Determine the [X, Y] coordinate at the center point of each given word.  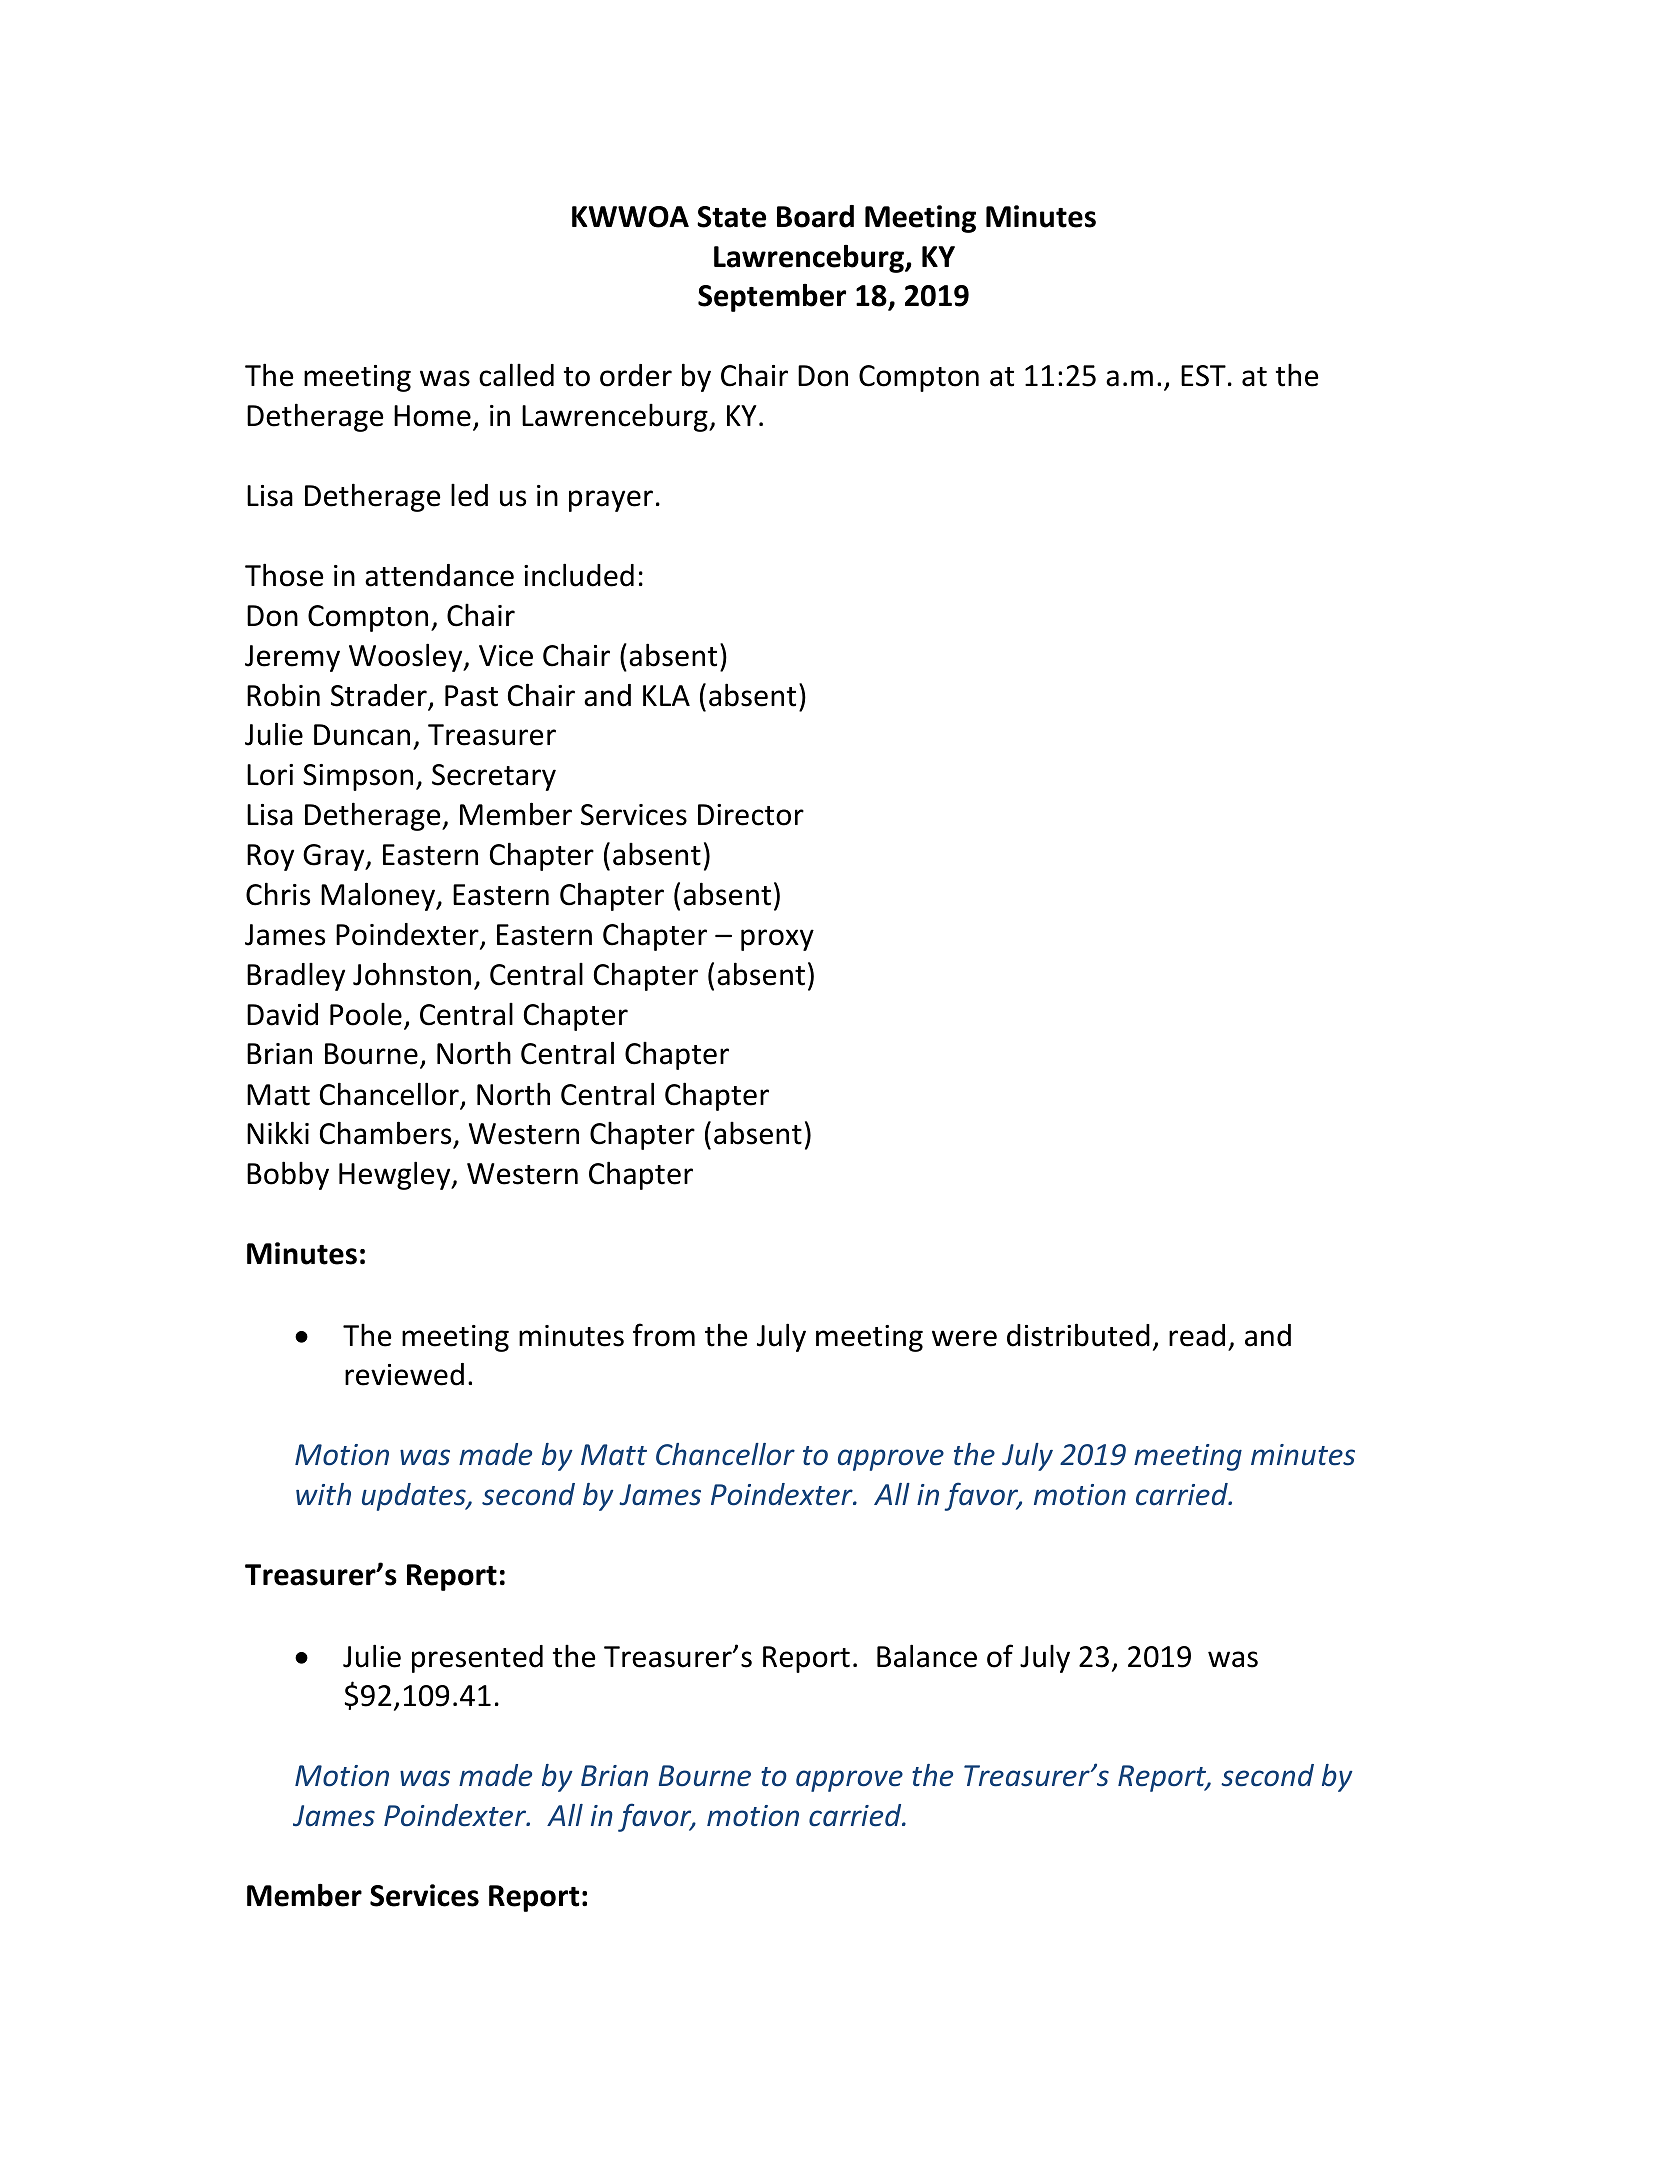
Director [751, 815]
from [664, 1335]
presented [477, 1659]
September [772, 298]
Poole [366, 1014]
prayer [611, 501]
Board [815, 216]
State [731, 217]
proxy [777, 940]
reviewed [404, 1374]
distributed [1078, 1335]
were [964, 1338]
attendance [439, 575]
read [1197, 1335]
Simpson [358, 777]
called [516, 375]
